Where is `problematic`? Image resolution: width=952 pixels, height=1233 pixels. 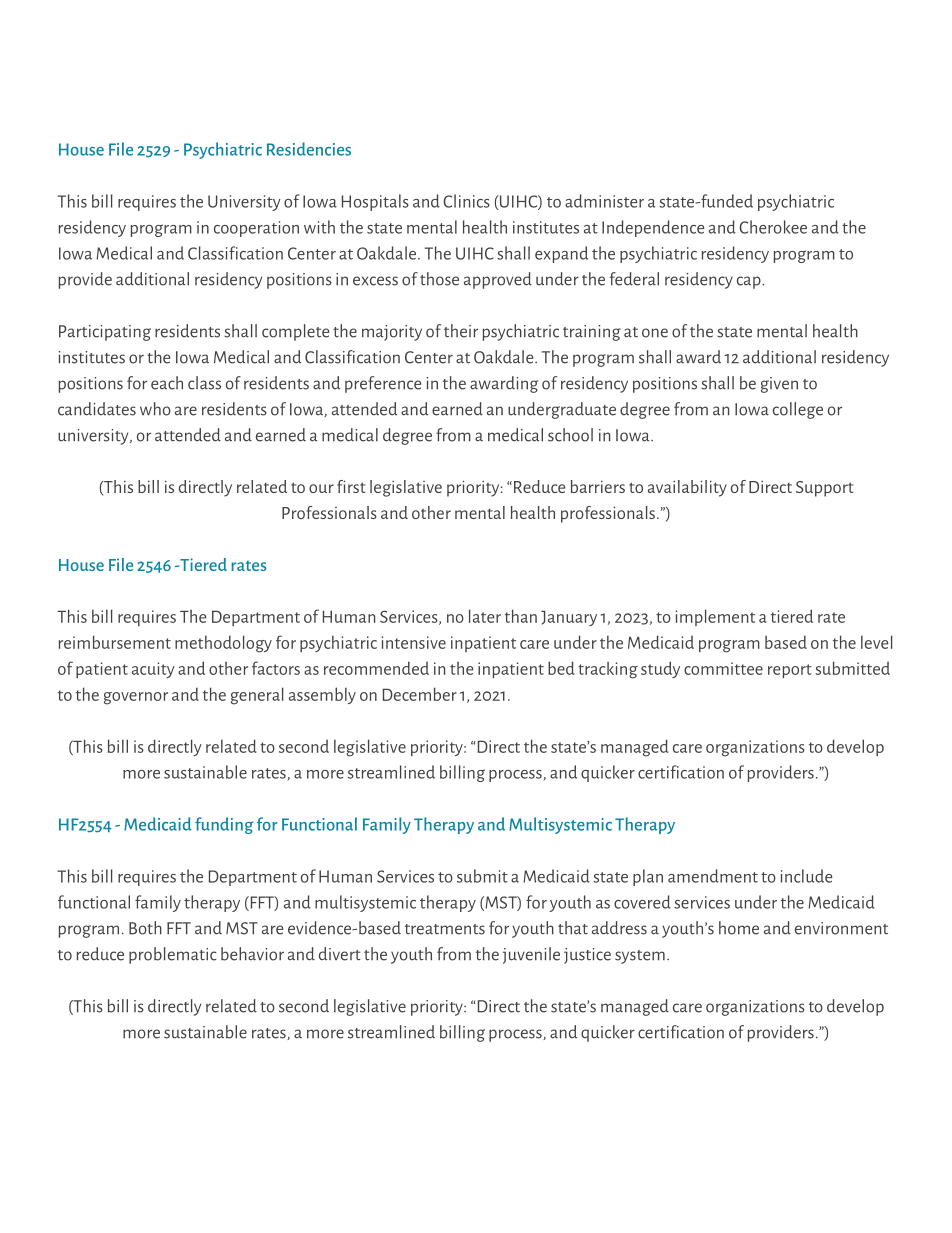
problematic is located at coordinates (173, 955).
